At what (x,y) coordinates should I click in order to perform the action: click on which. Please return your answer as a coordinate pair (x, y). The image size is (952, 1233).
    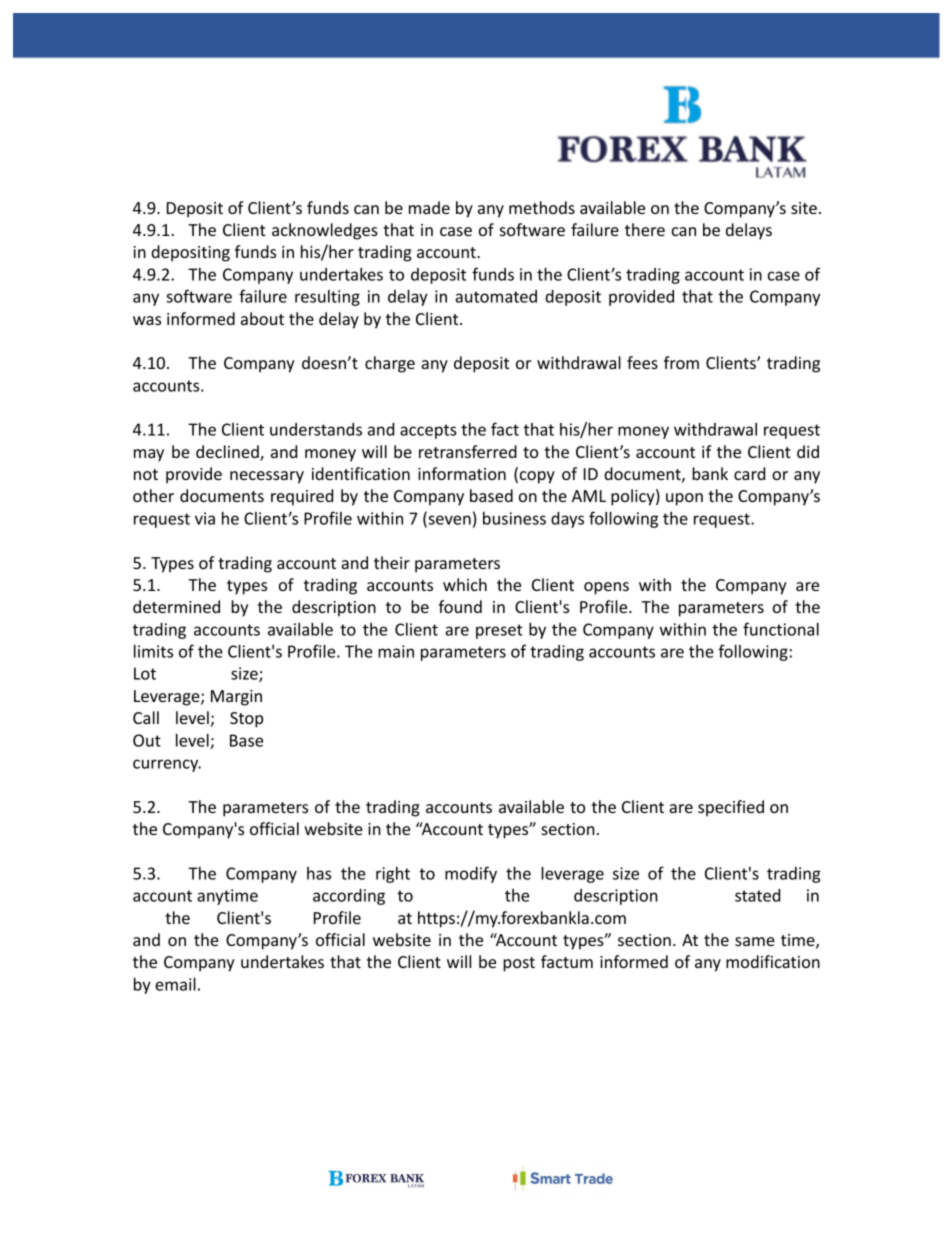
    Looking at the image, I should click on (465, 584).
